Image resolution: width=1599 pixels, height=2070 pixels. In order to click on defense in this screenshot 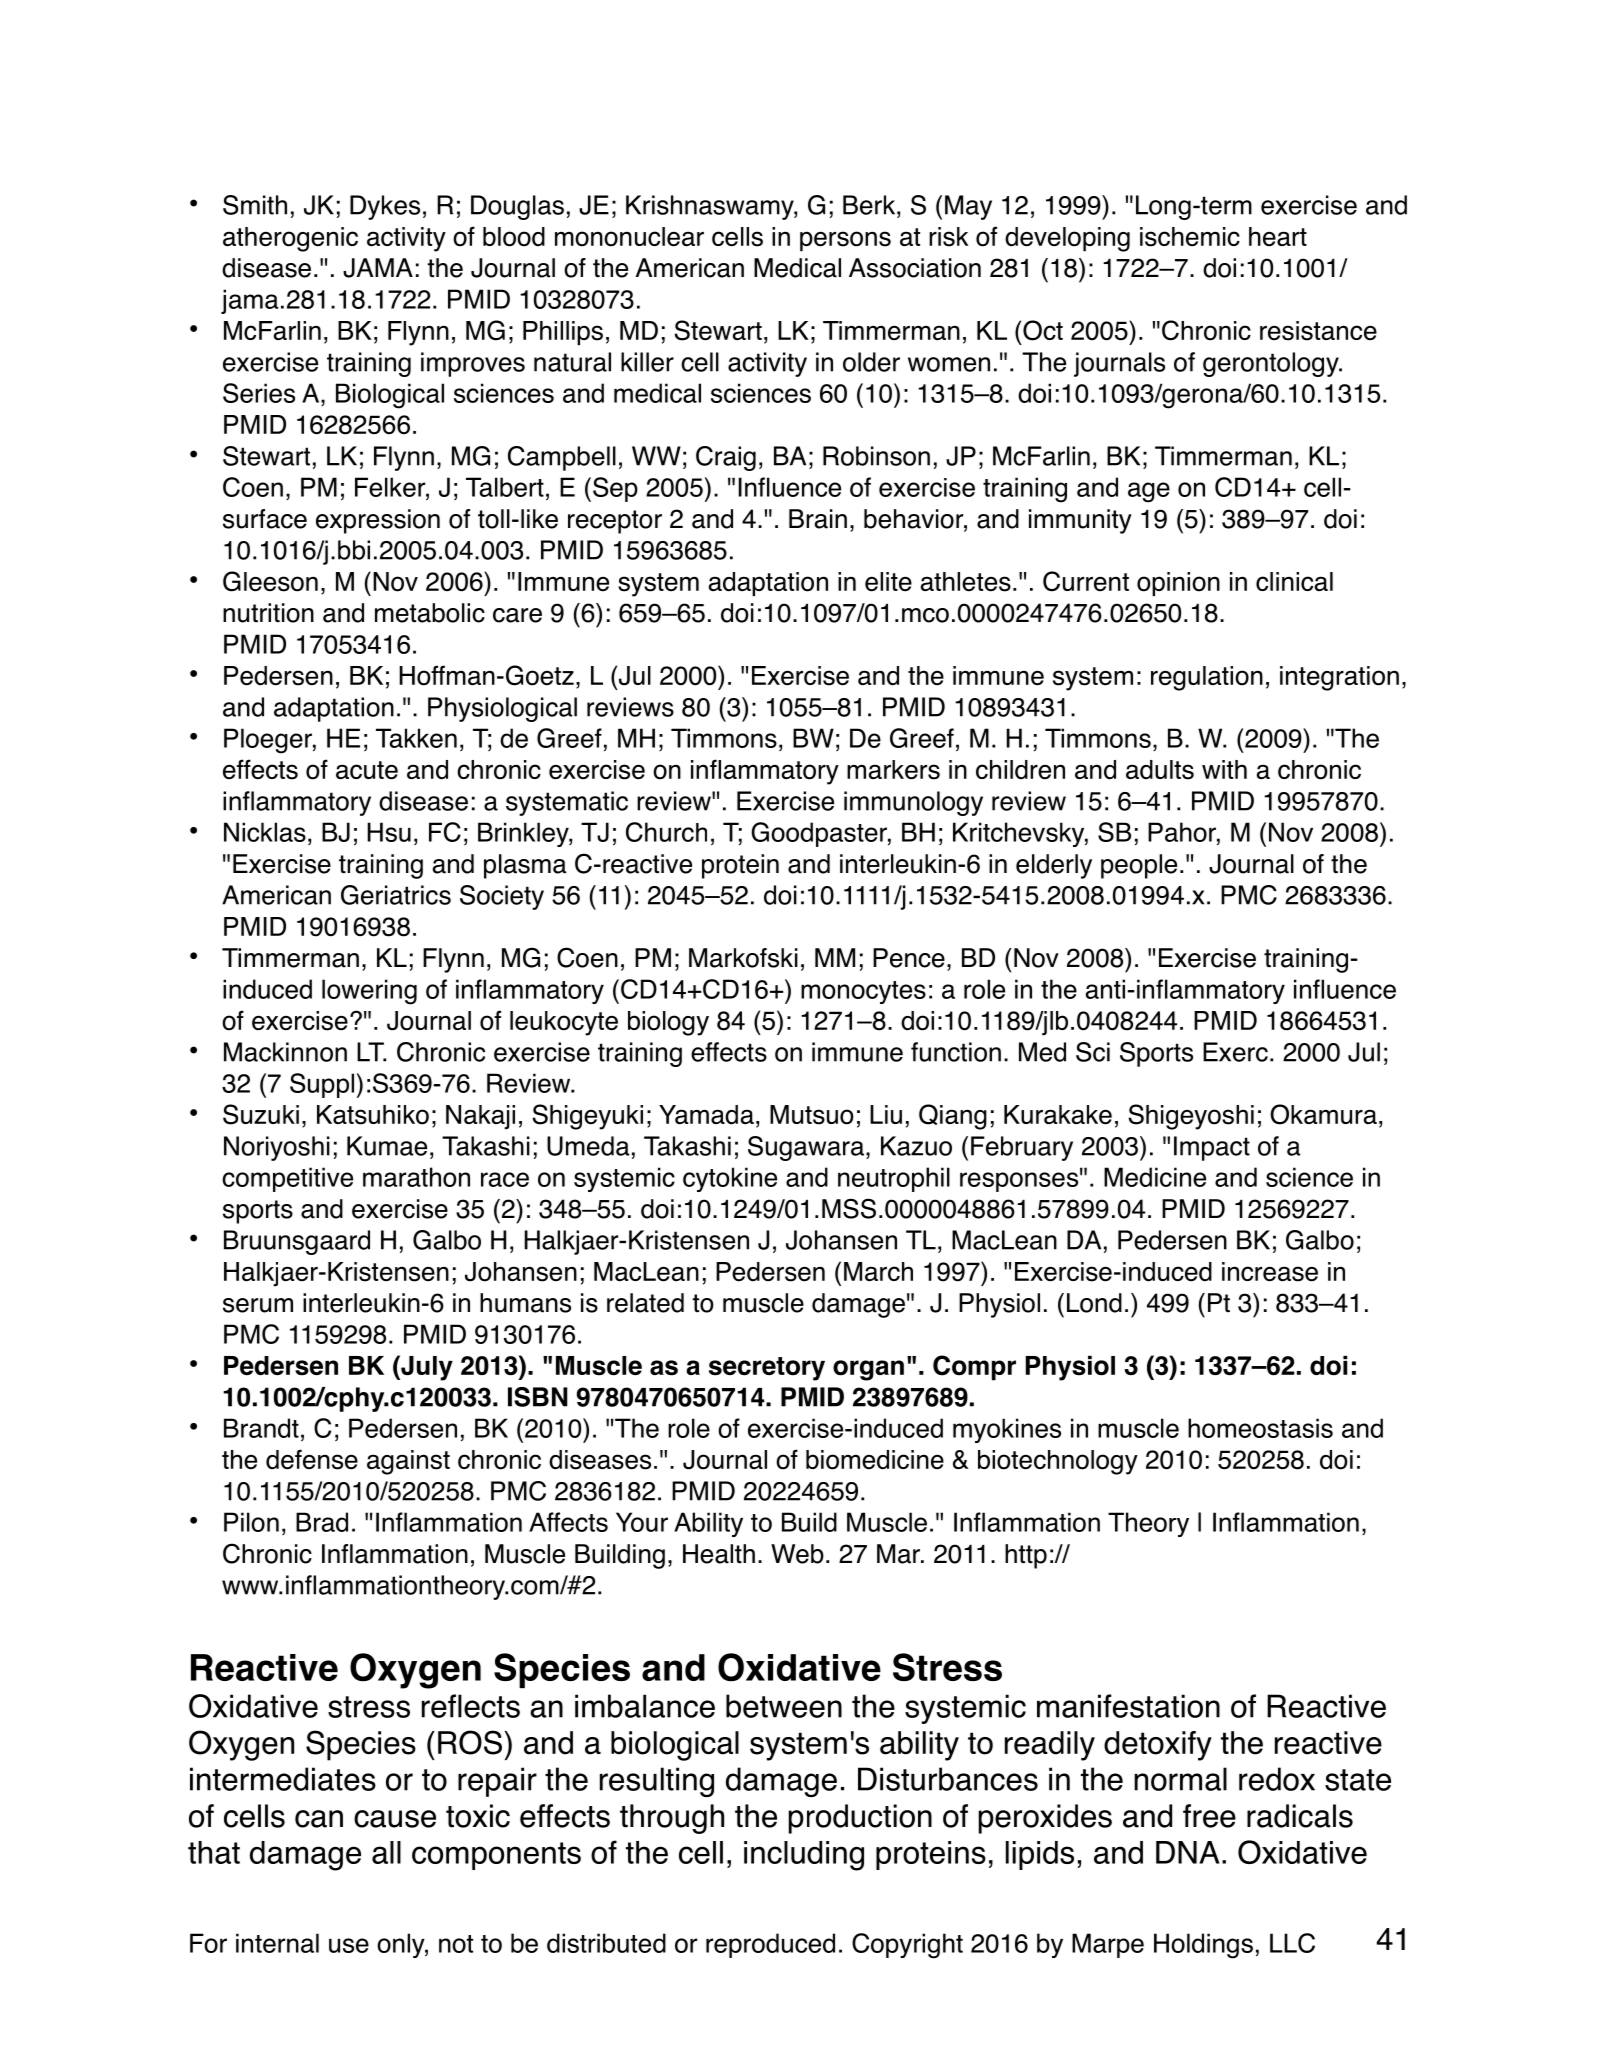, I will do `click(312, 1459)`.
